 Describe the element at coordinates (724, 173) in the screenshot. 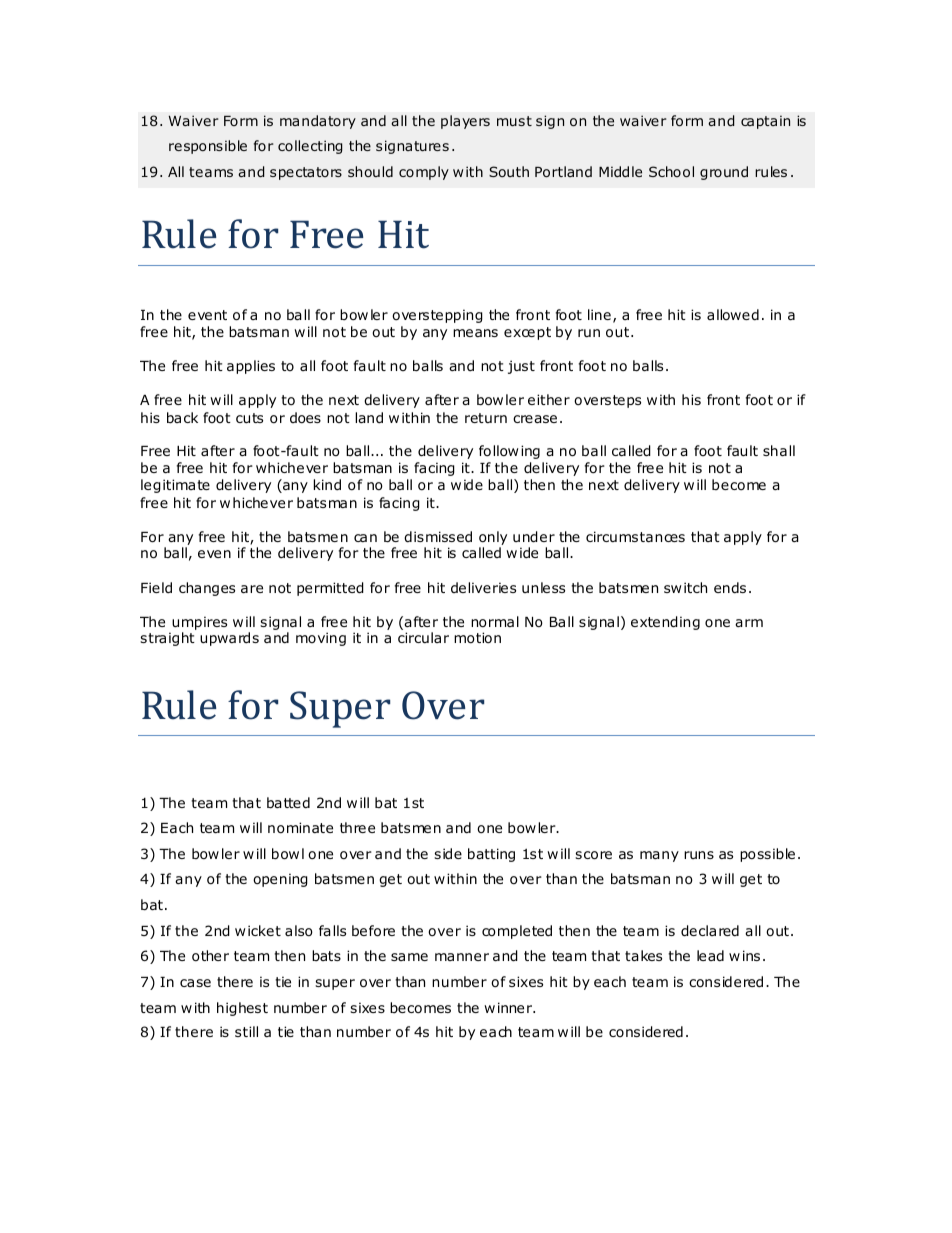

I see `ground` at that location.
